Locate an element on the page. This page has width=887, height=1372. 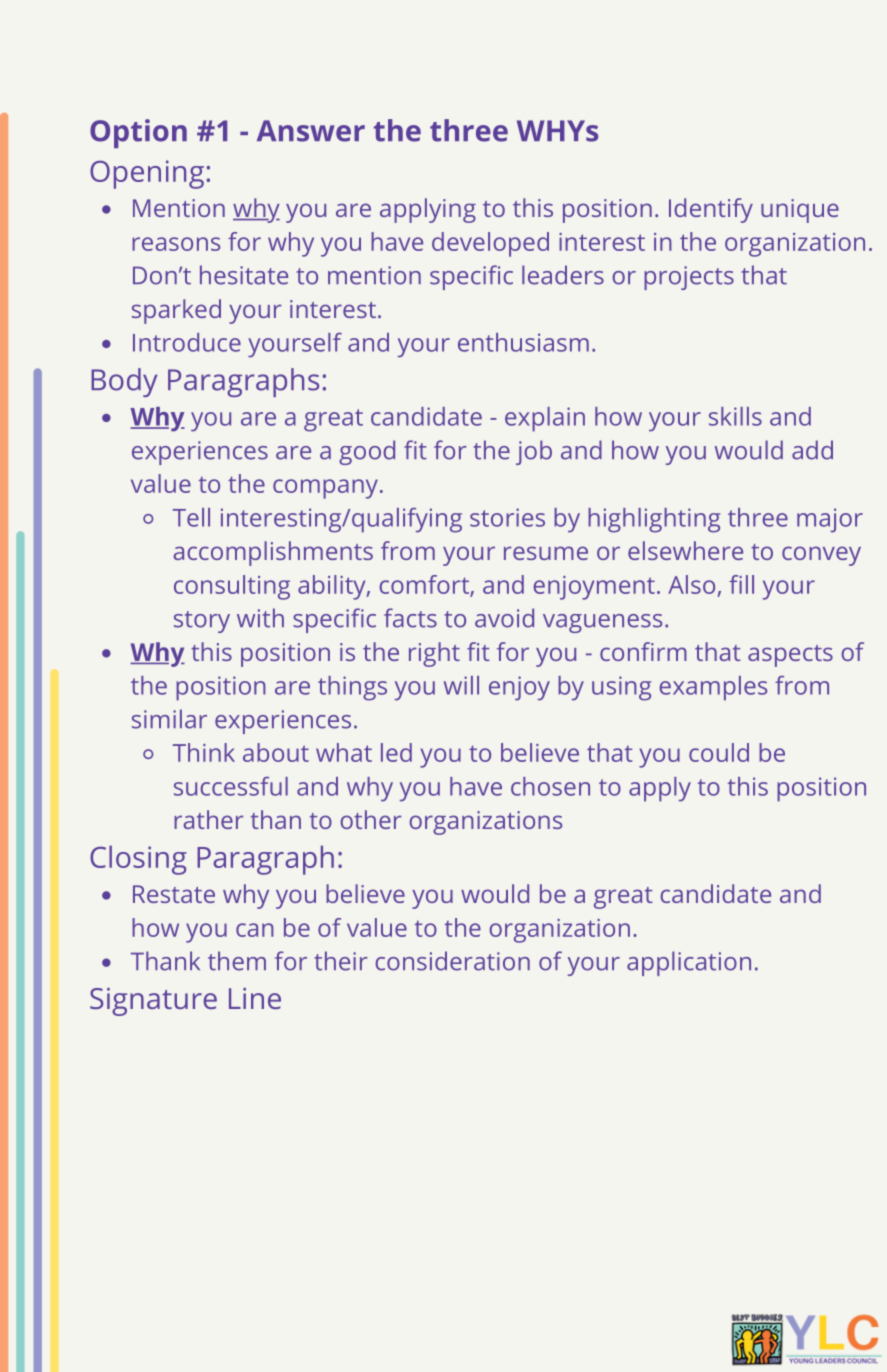
Identify is located at coordinates (711, 210).
